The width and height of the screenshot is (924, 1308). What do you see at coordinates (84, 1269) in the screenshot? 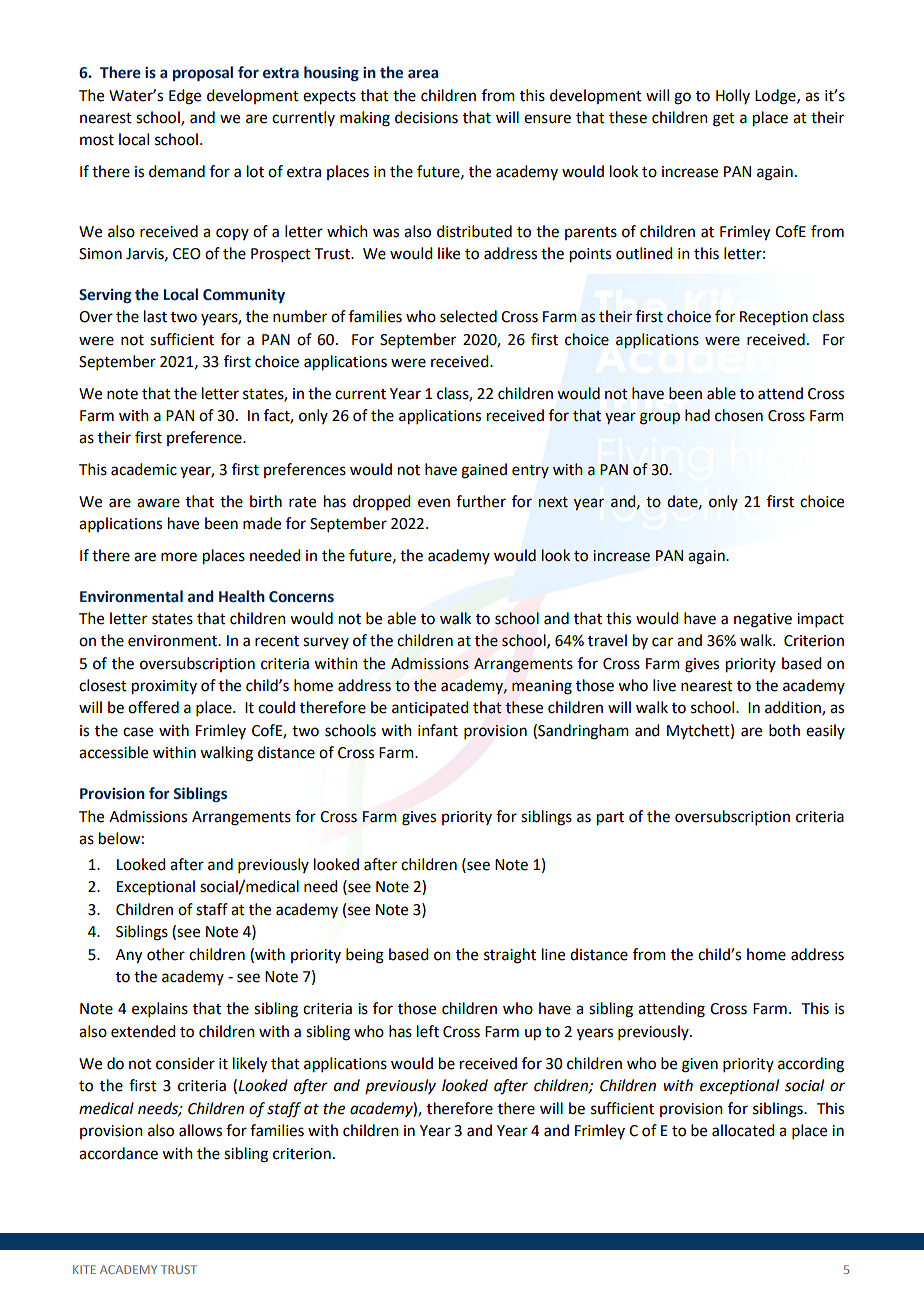
I see `KITE` at bounding box center [84, 1269].
